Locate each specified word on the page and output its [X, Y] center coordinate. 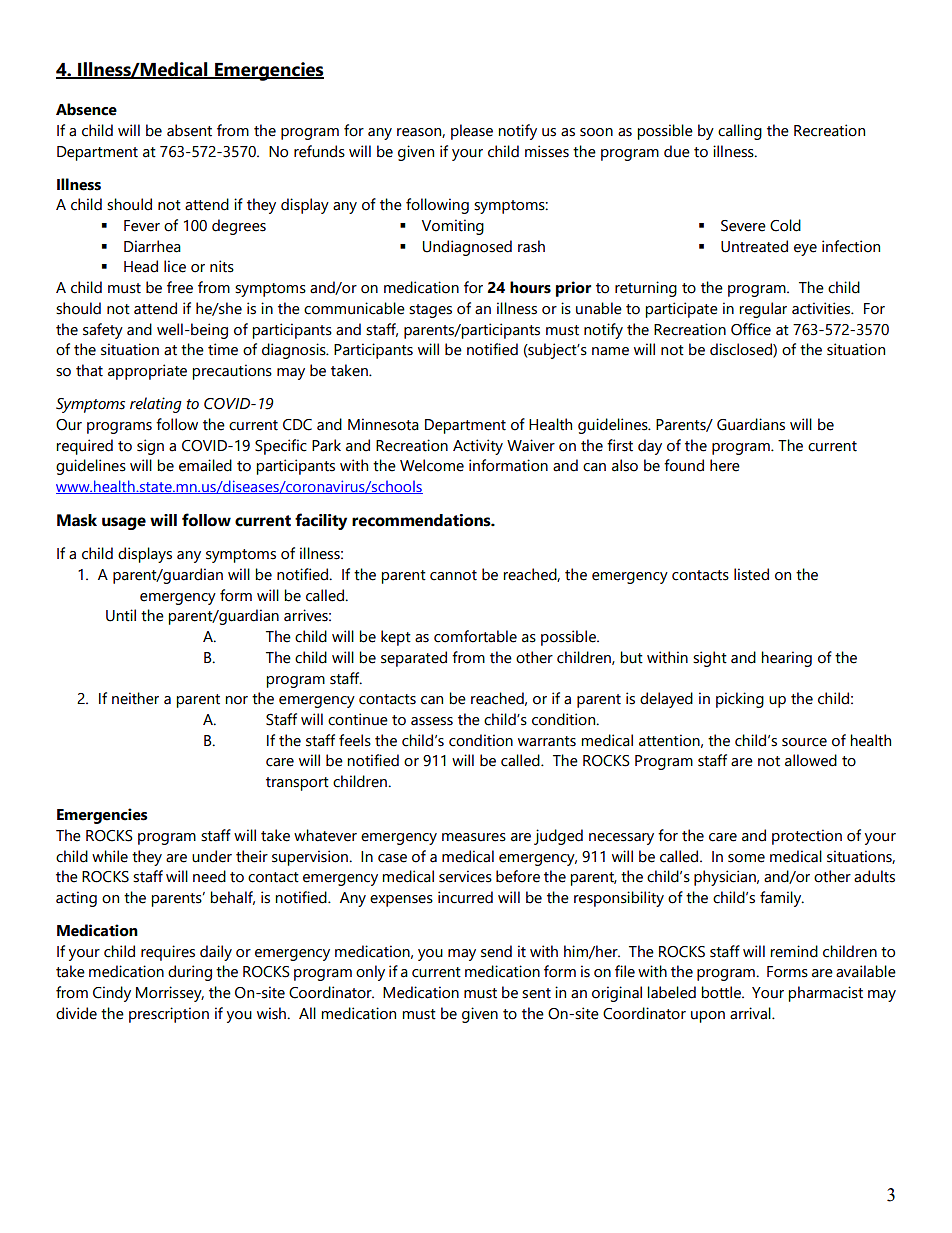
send [496, 951]
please [472, 132]
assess [432, 721]
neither [135, 698]
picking [740, 700]
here [725, 465]
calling [740, 132]
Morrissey [170, 994]
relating [156, 405]
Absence [86, 109]
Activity [478, 447]
